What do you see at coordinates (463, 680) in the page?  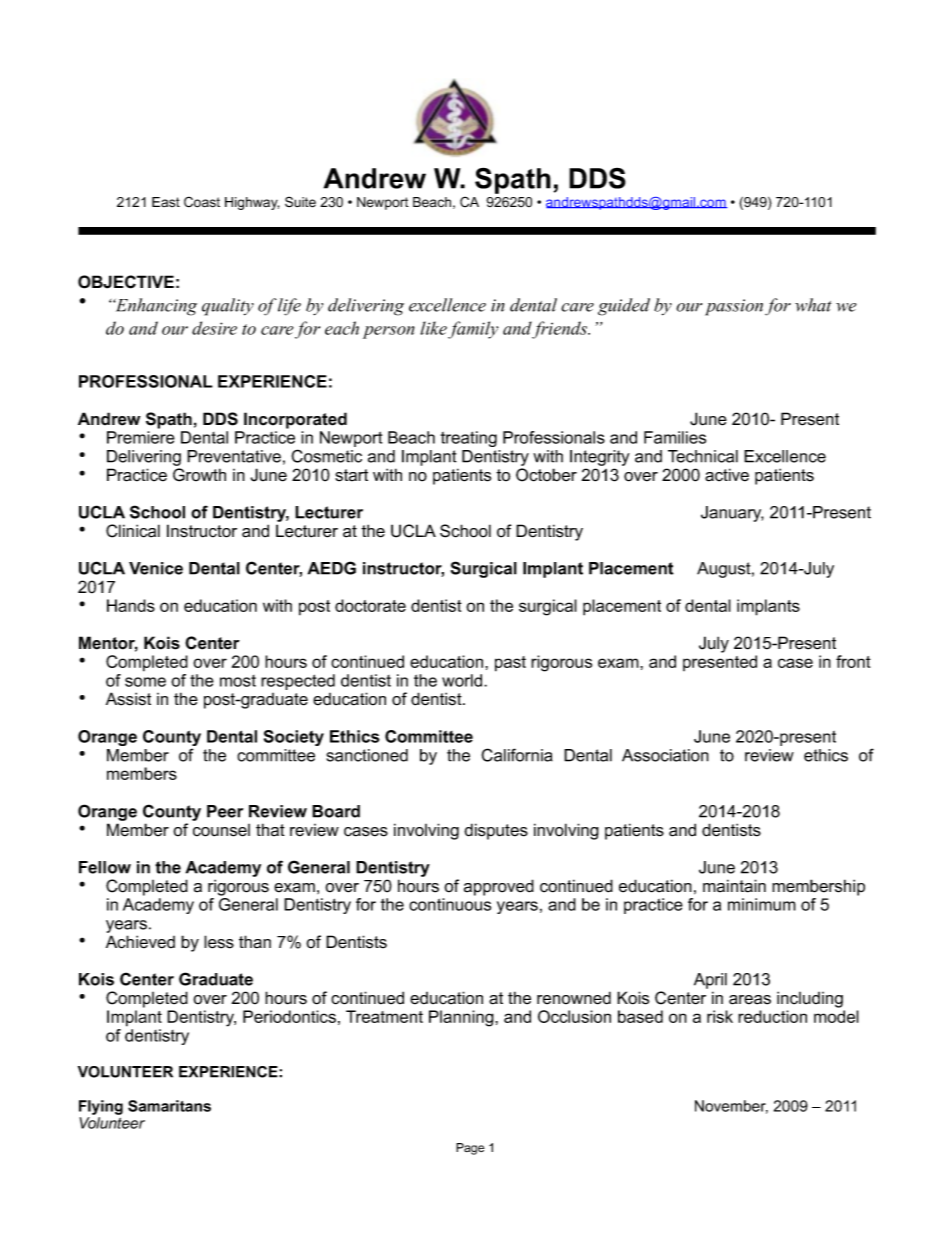 I see `world` at bounding box center [463, 680].
